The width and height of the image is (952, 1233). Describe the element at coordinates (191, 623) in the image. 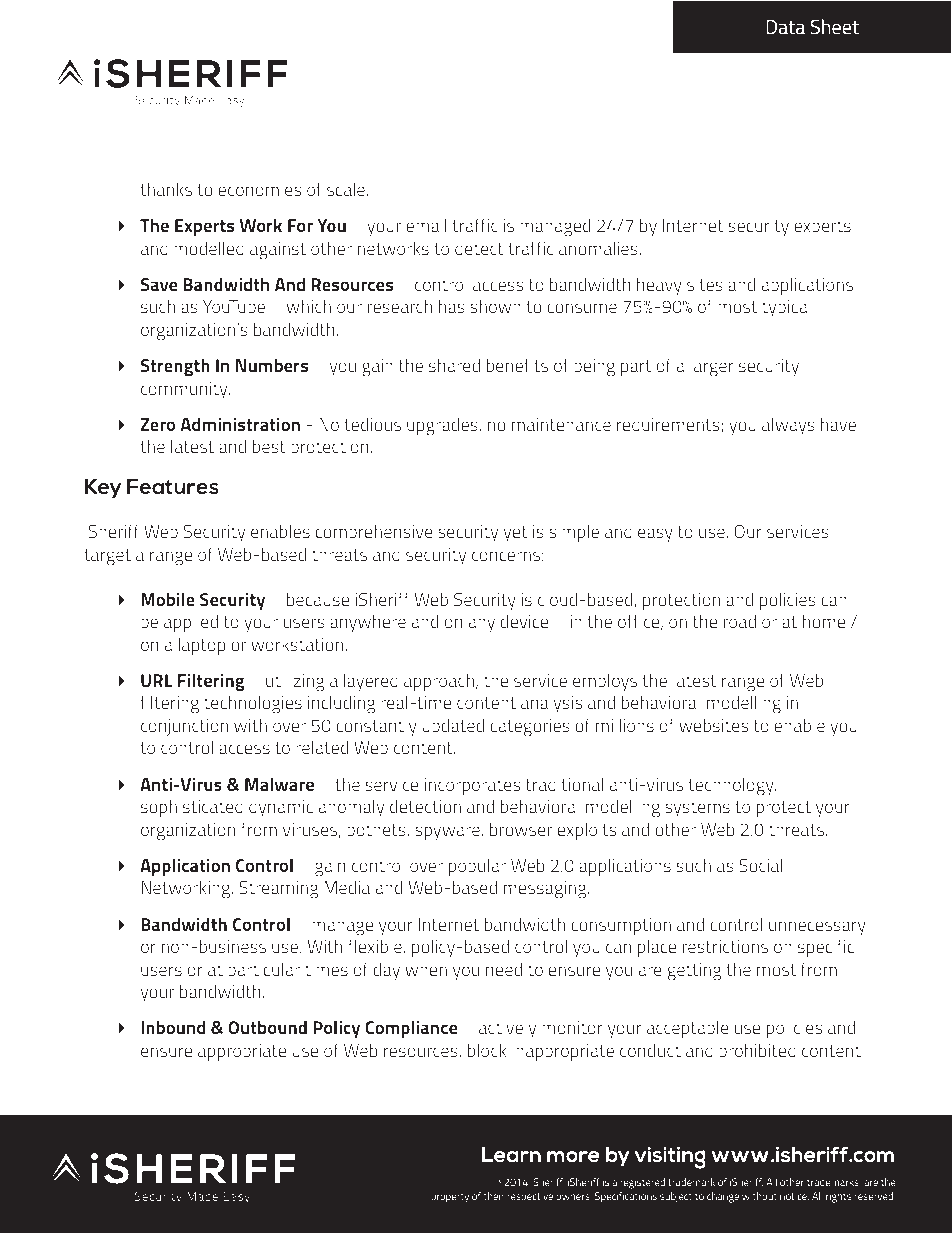

I see `applied` at that location.
